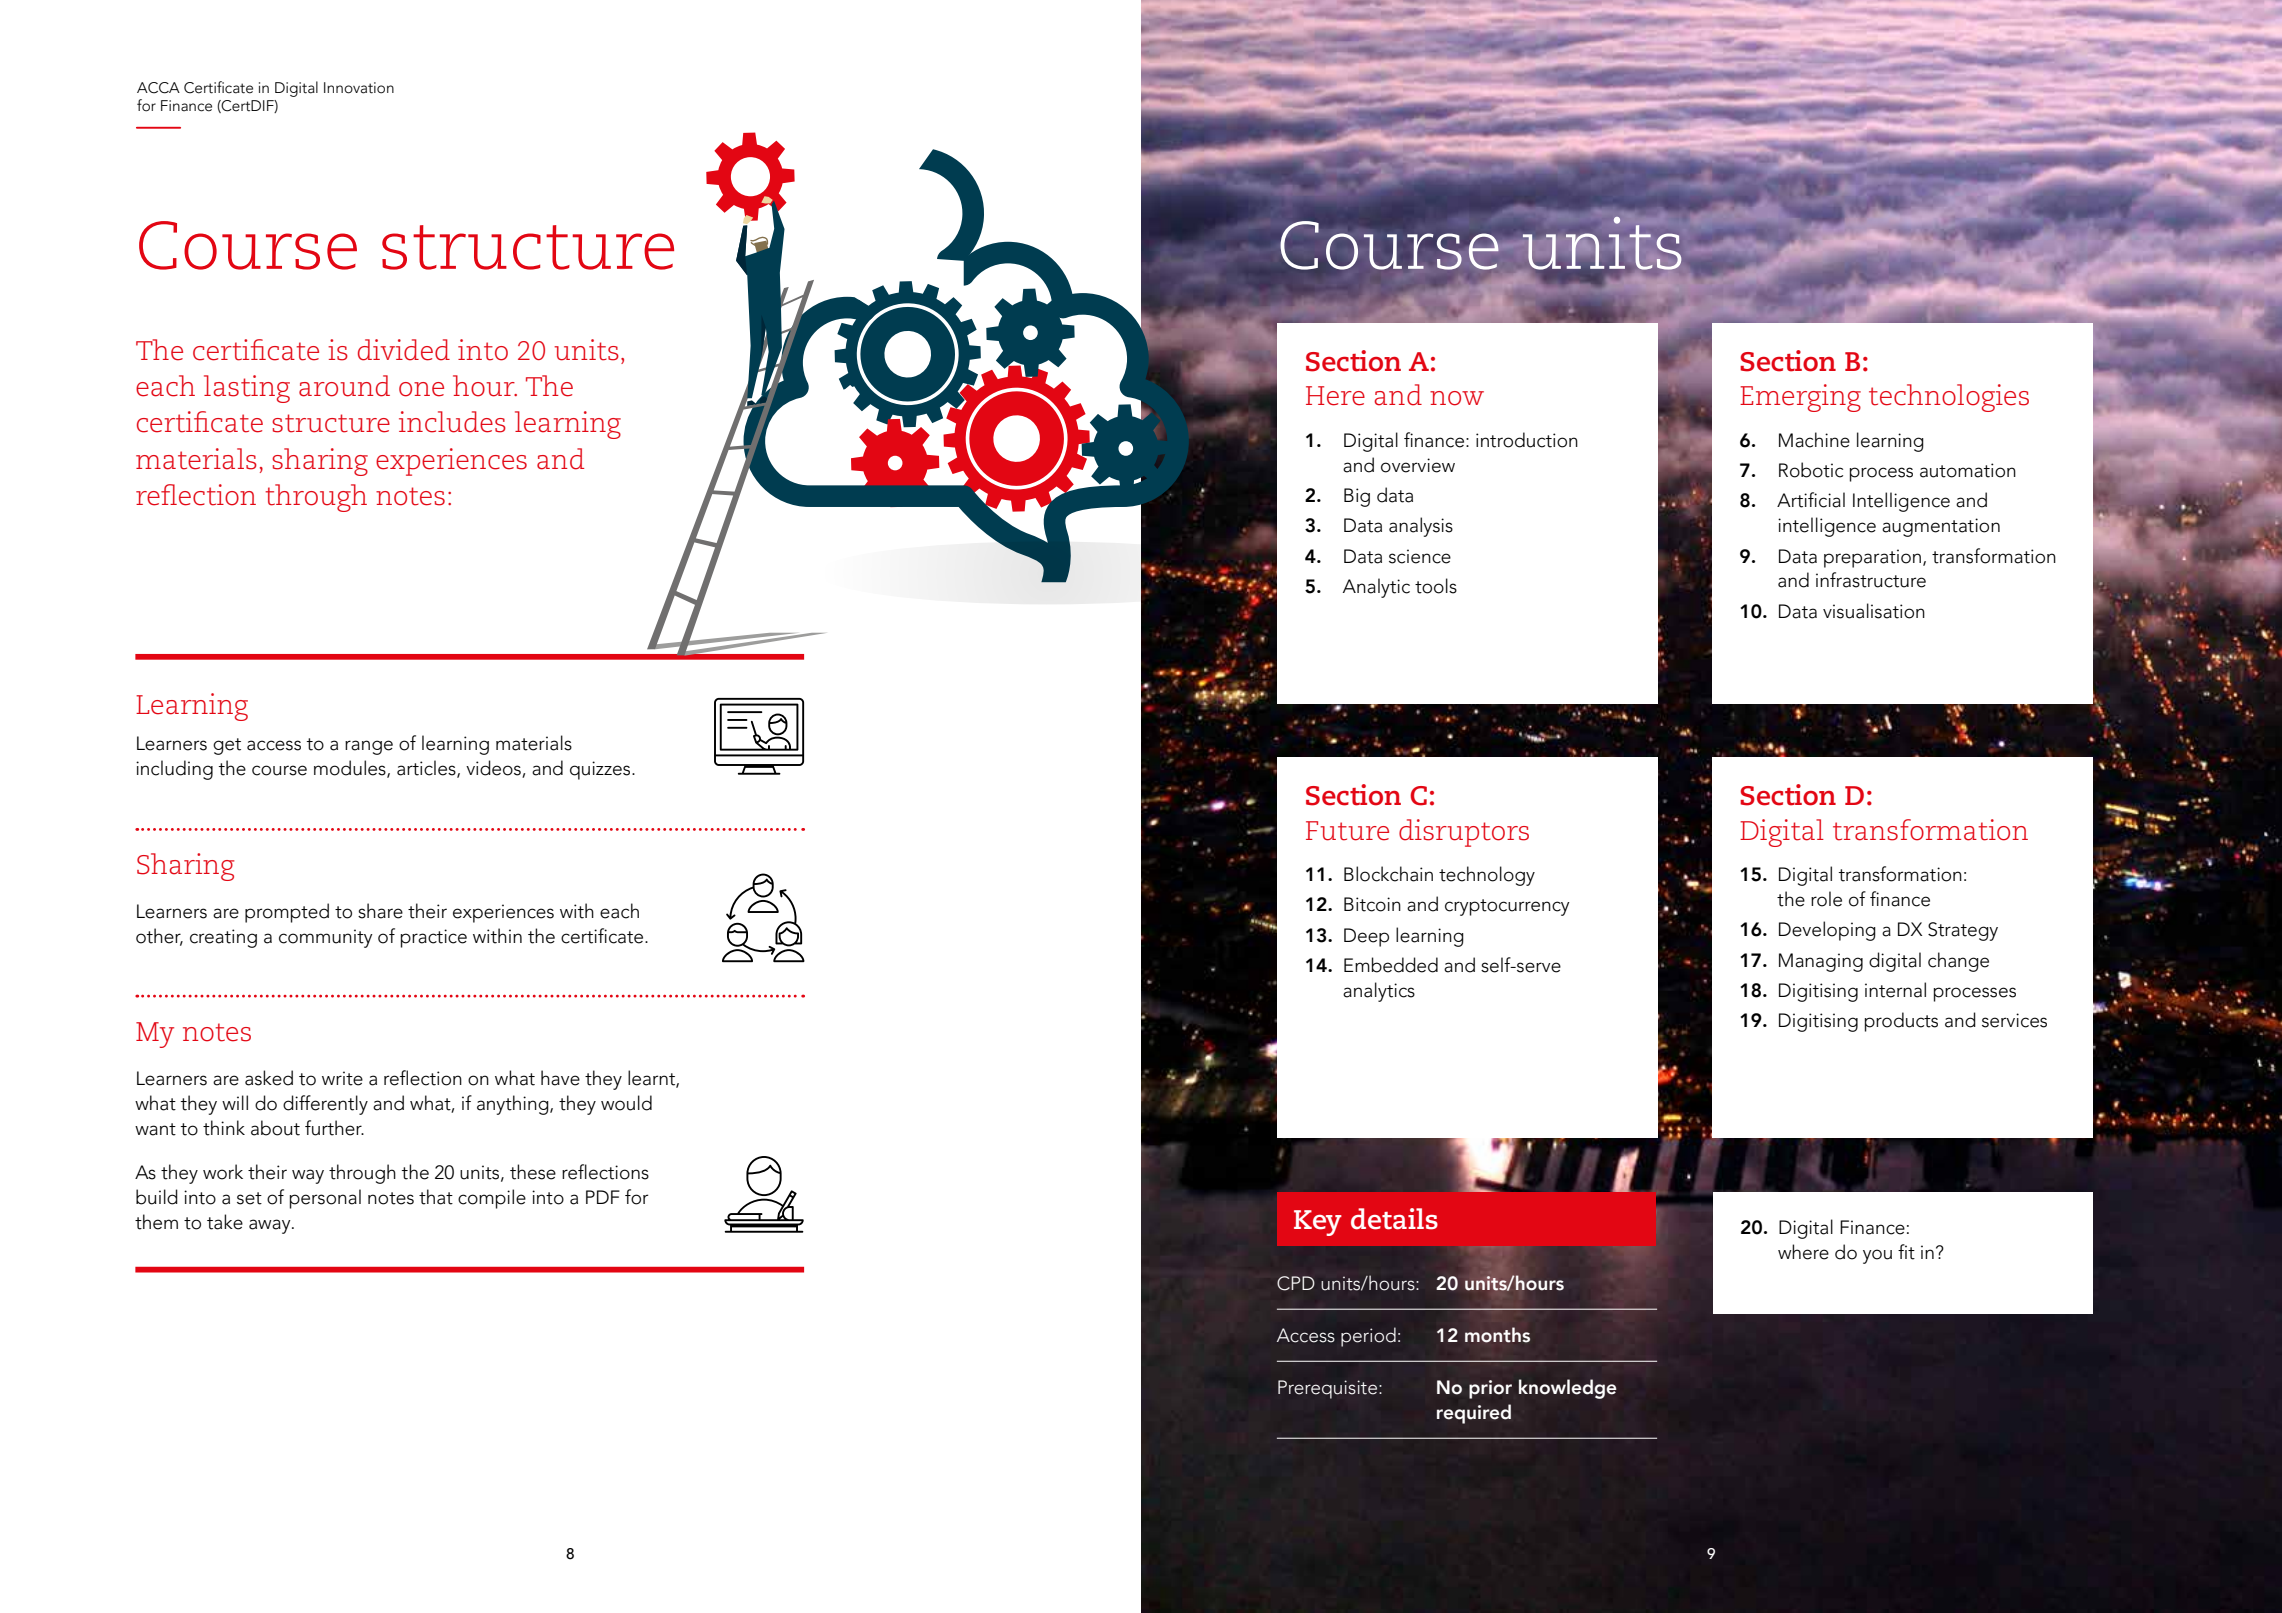  I want to click on Emerging, so click(1800, 398).
